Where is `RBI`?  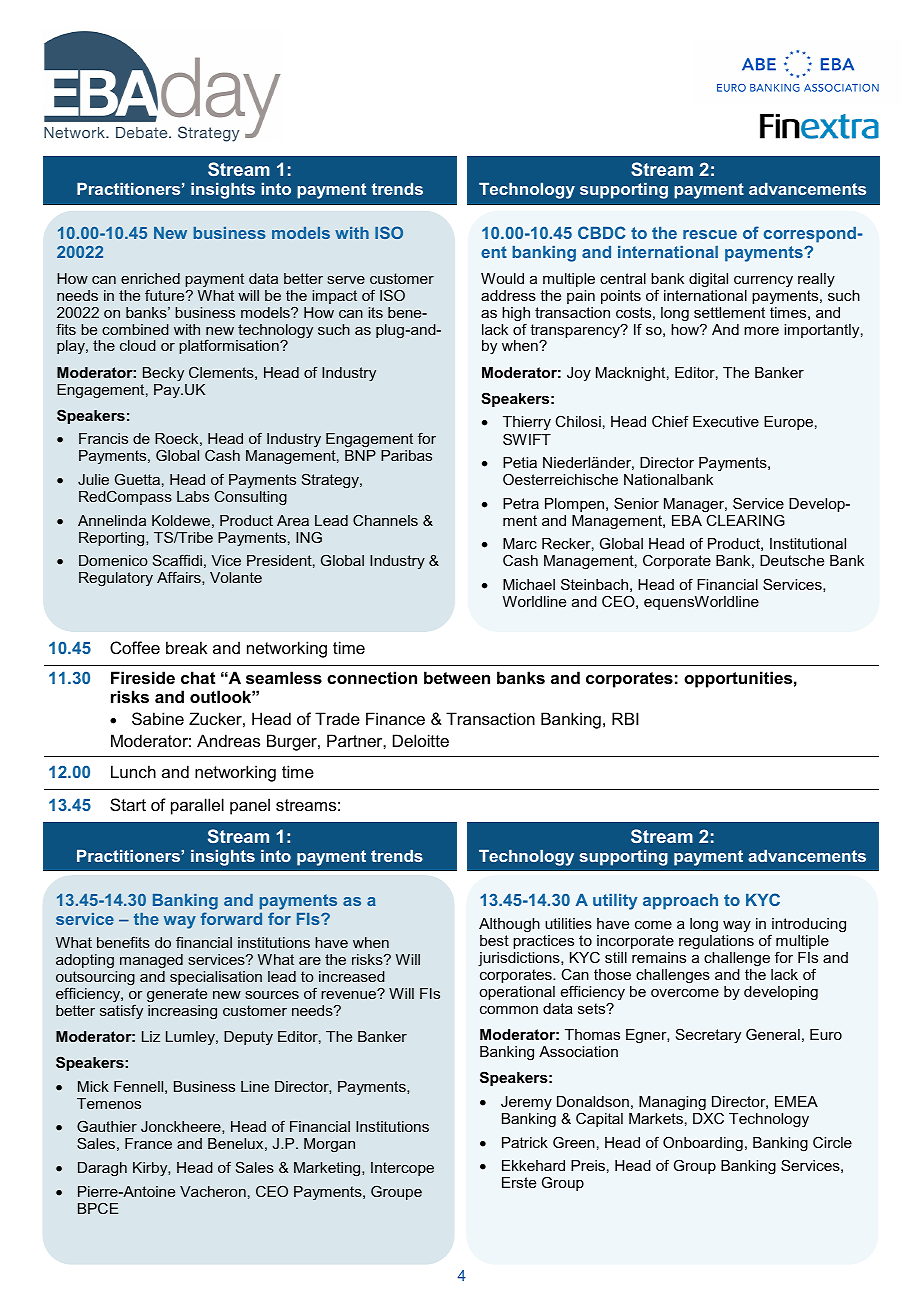 RBI is located at coordinates (625, 718).
